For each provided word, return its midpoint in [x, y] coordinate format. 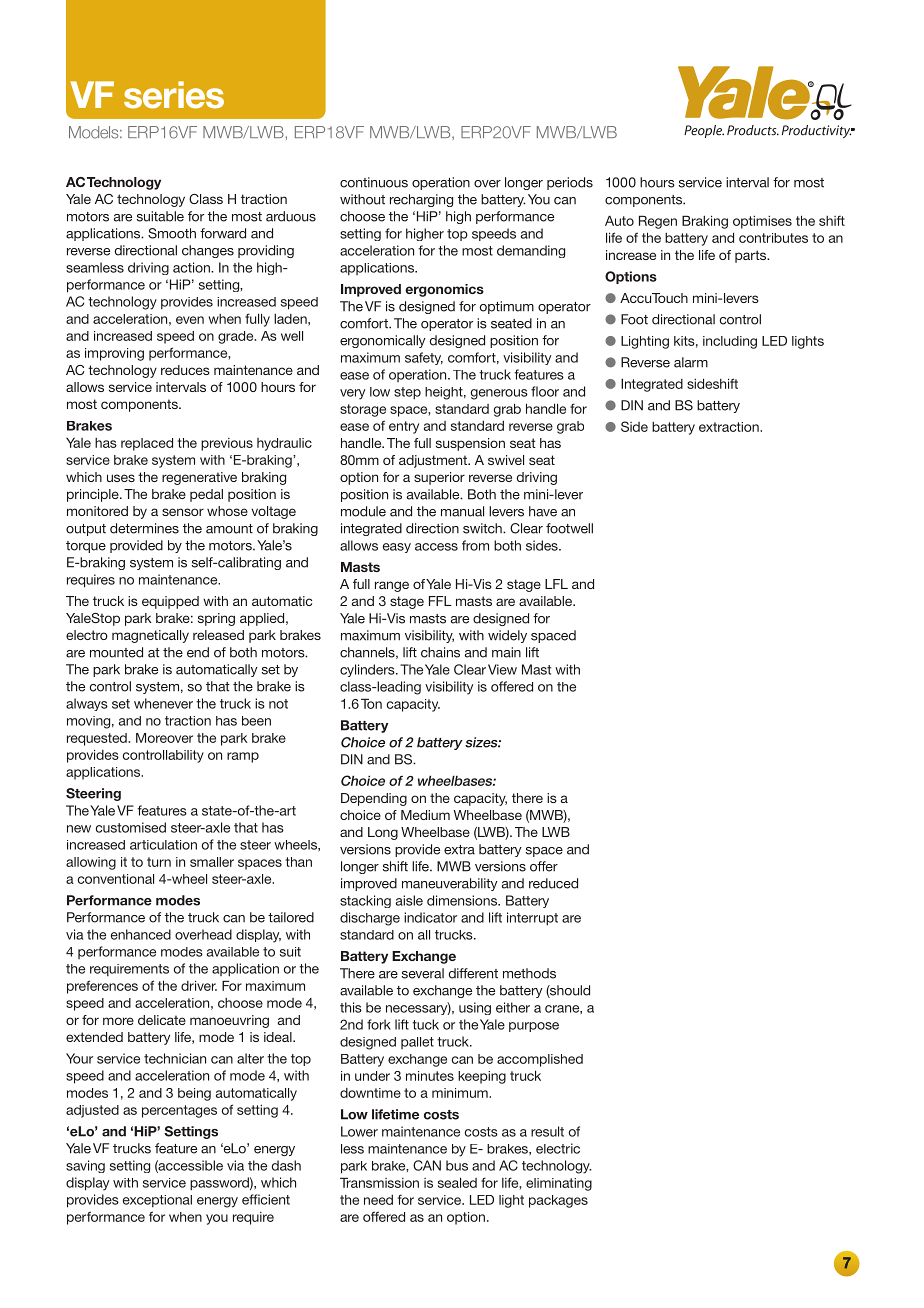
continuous [374, 182]
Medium [425, 815]
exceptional [157, 1201]
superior [439, 478]
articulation [163, 845]
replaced [147, 444]
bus [457, 1165]
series [174, 95]
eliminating [559, 1184]
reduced [553, 883]
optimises [762, 222]
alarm [691, 362]
